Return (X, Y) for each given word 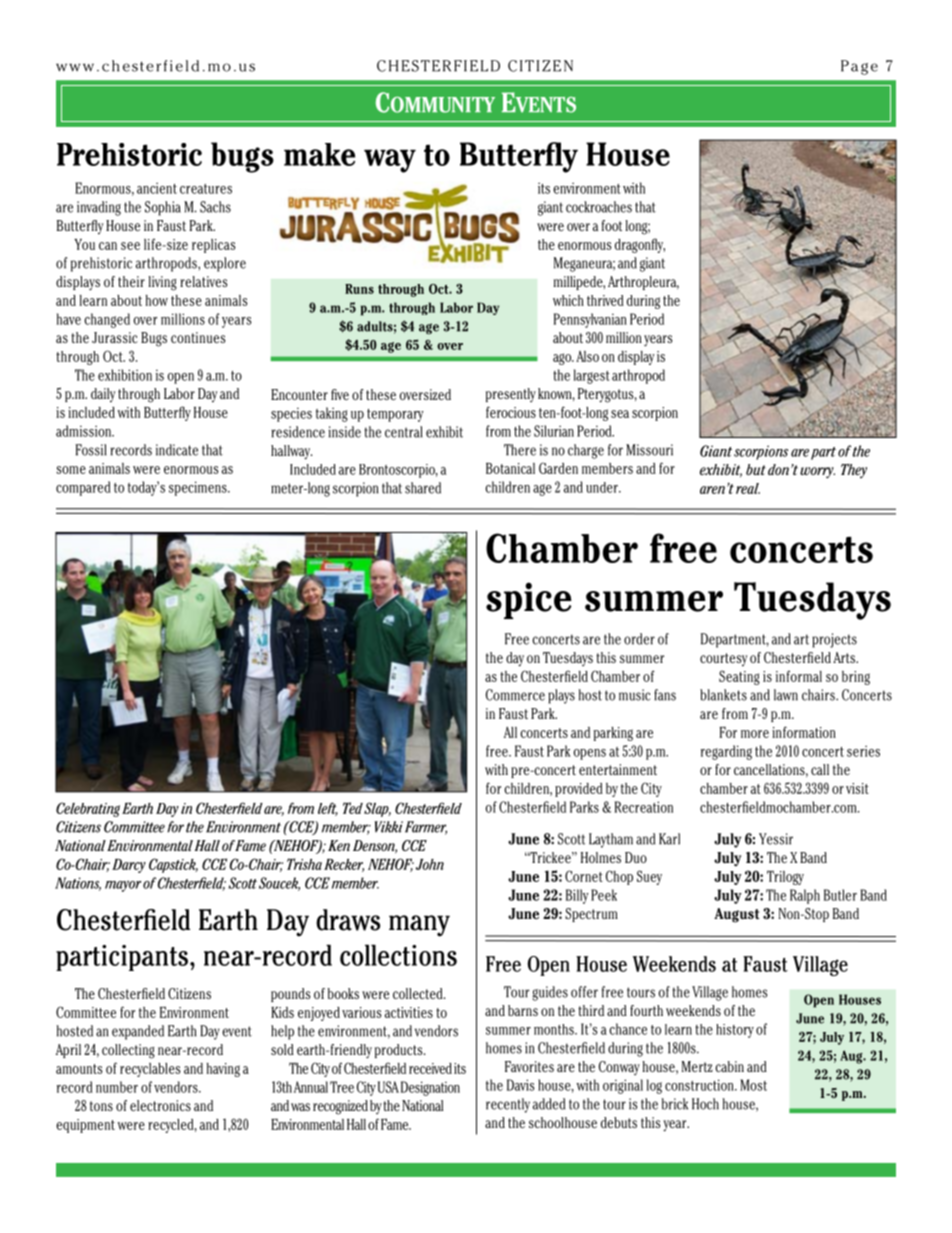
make (319, 154)
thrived (605, 300)
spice (529, 600)
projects (834, 640)
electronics (160, 1105)
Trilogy (785, 877)
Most (753, 1085)
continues (198, 337)
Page (859, 67)
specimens (199, 488)
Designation (430, 1088)
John (430, 864)
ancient (157, 188)
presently (511, 395)
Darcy (129, 866)
